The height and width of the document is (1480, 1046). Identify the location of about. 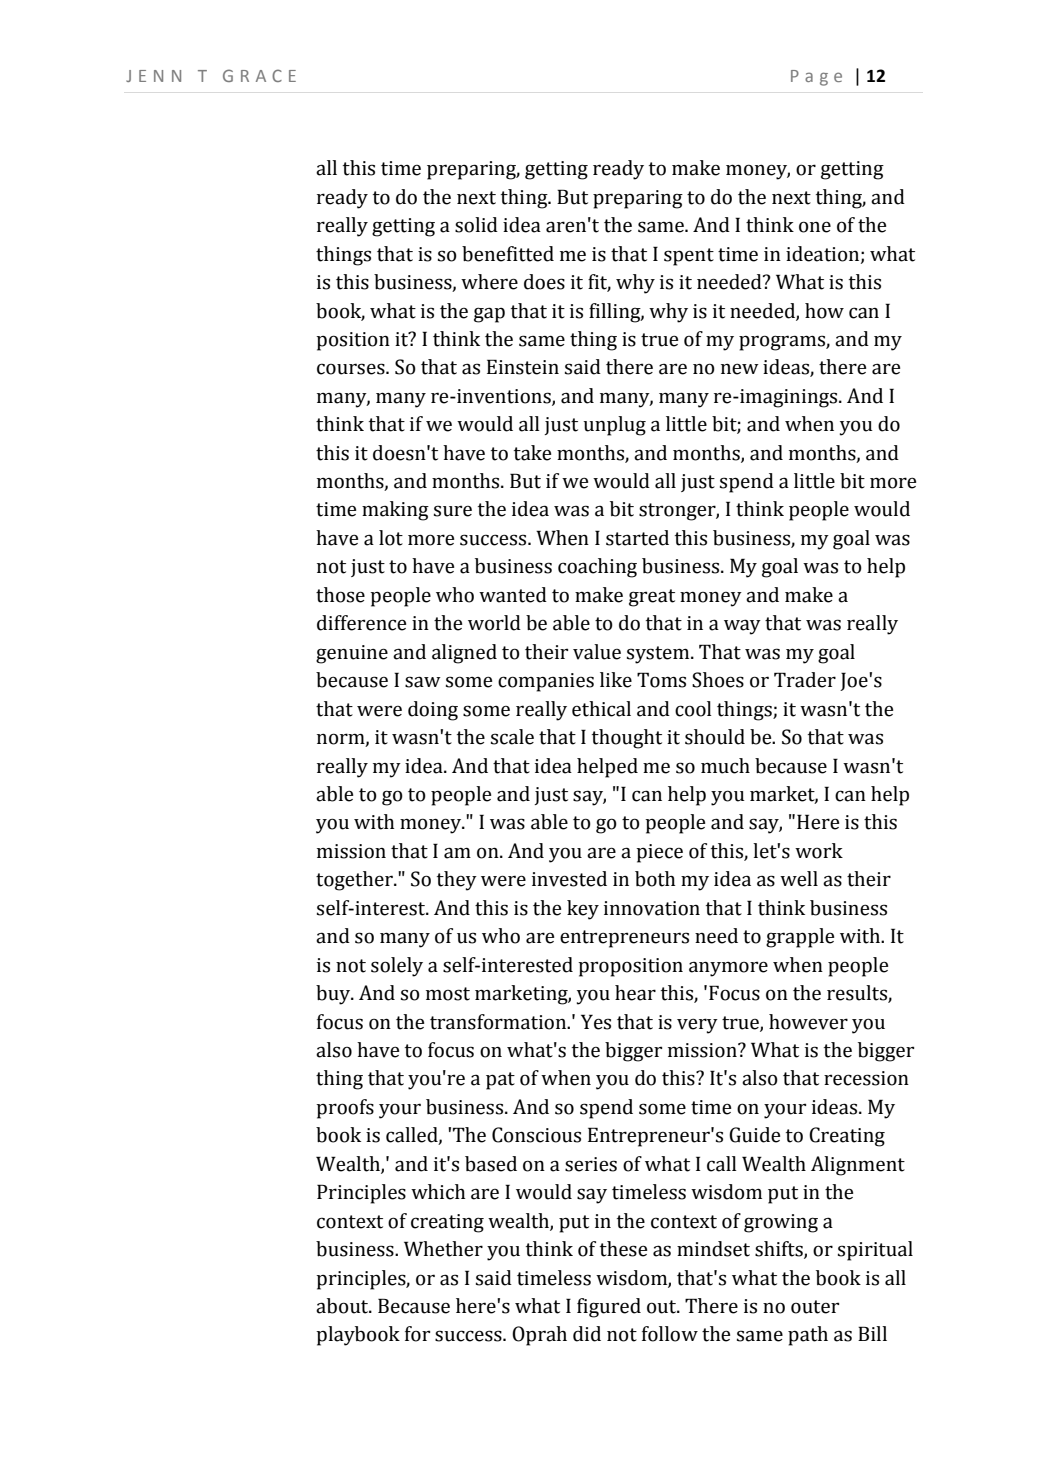
(343, 1306).
